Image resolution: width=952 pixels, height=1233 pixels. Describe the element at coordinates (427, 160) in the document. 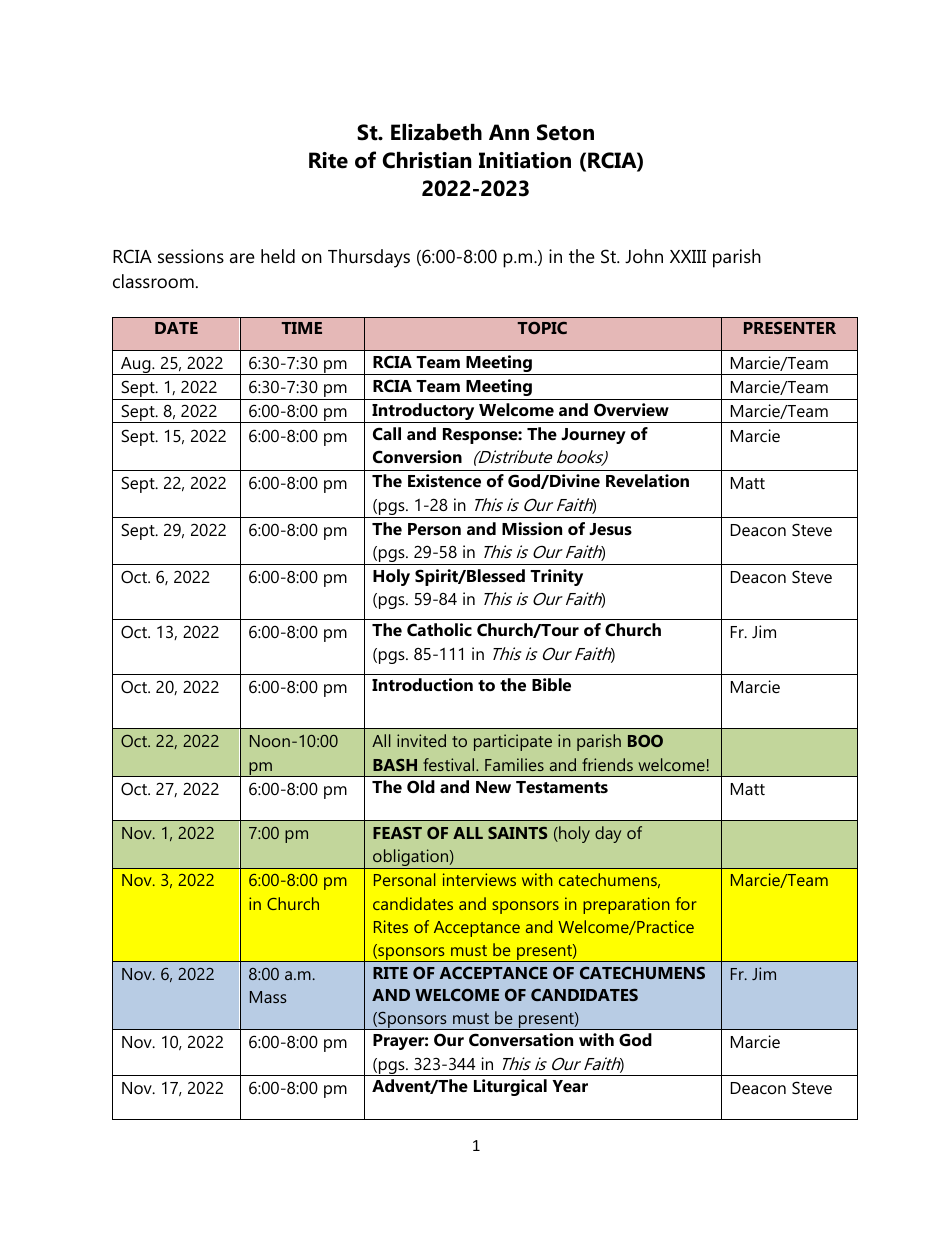

I see `Christian` at that location.
